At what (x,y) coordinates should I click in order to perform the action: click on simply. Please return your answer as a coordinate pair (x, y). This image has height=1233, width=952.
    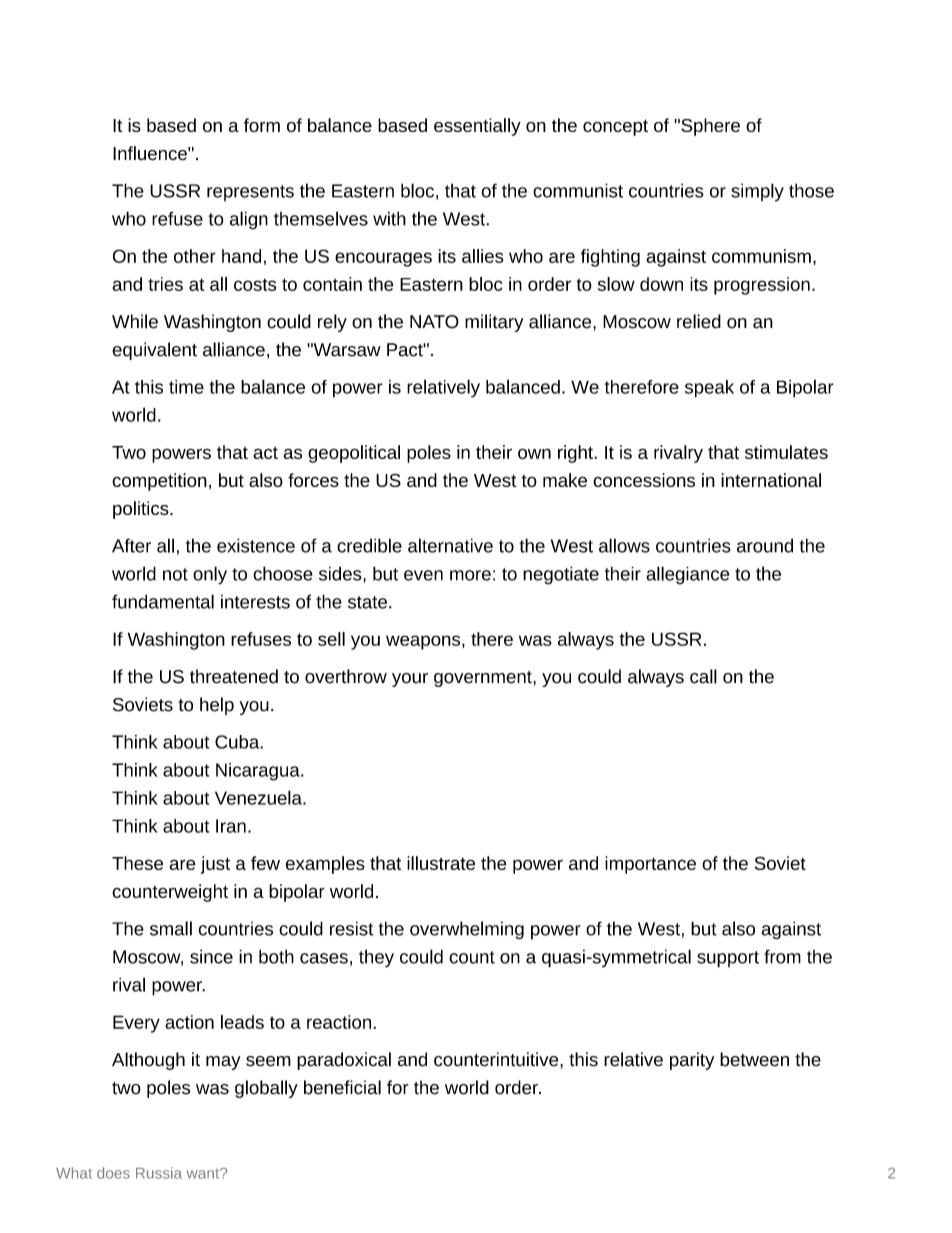
    Looking at the image, I should click on (757, 192).
